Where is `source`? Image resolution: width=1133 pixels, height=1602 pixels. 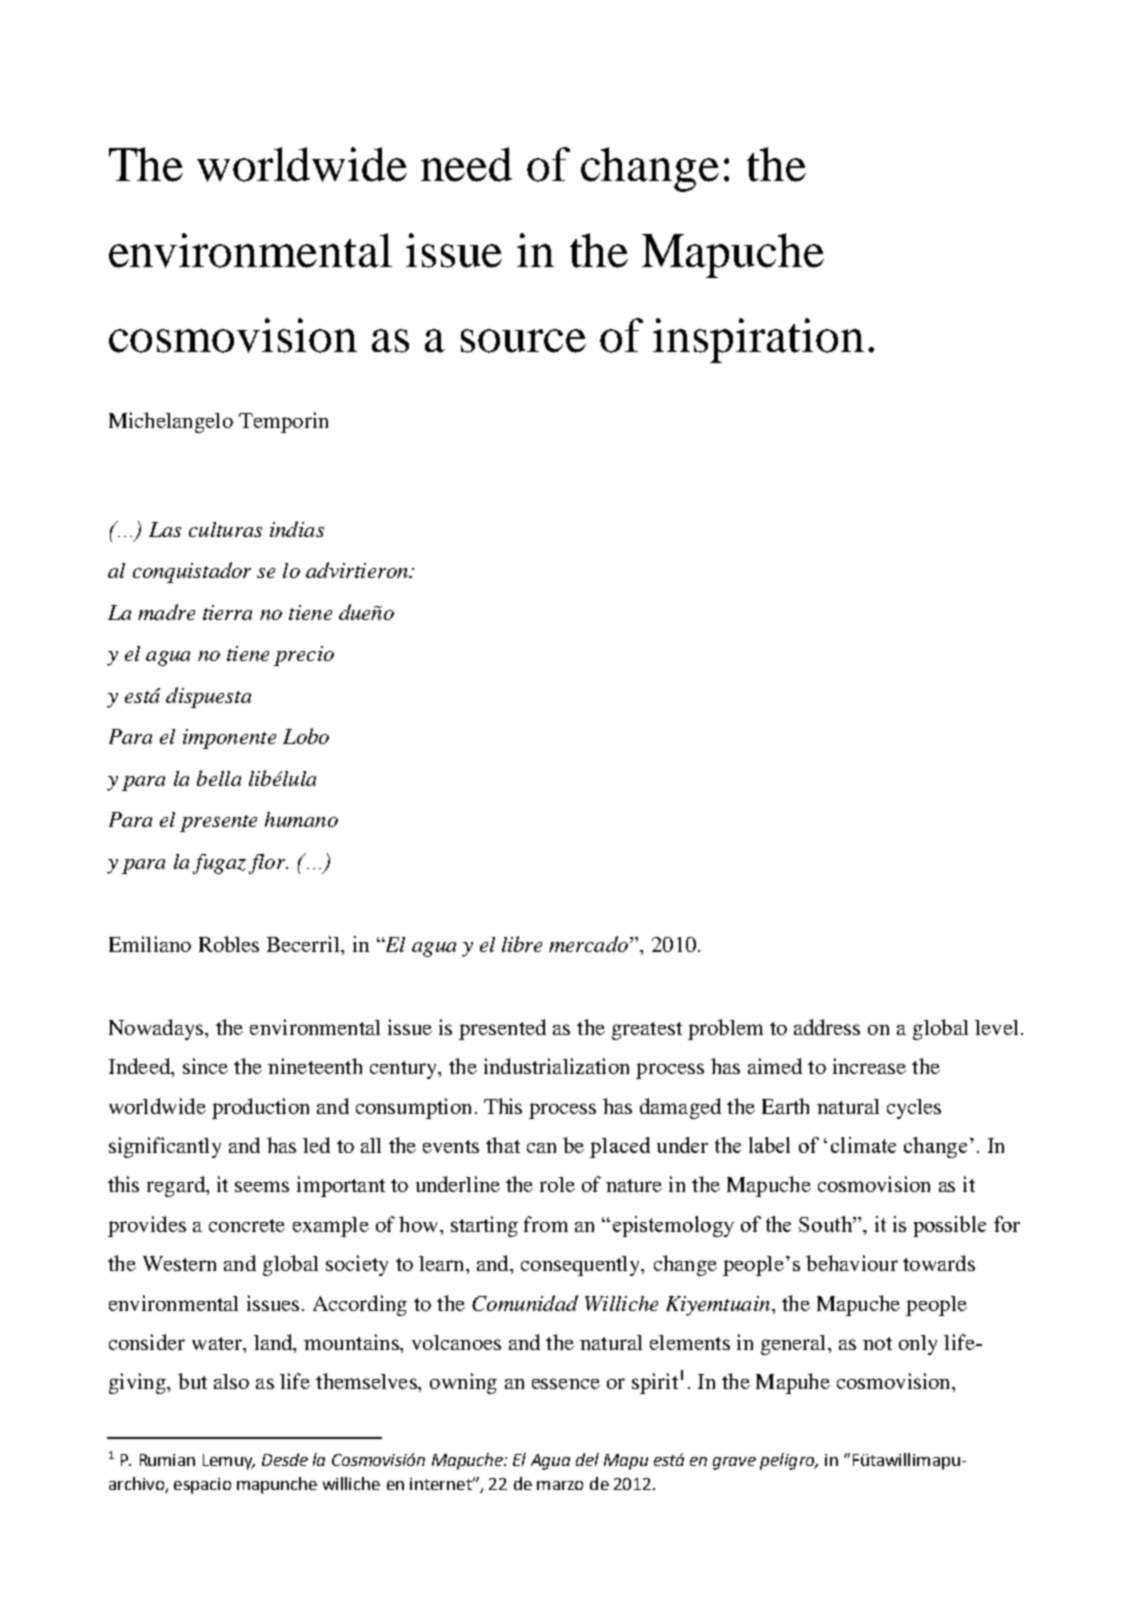
source is located at coordinates (523, 341).
